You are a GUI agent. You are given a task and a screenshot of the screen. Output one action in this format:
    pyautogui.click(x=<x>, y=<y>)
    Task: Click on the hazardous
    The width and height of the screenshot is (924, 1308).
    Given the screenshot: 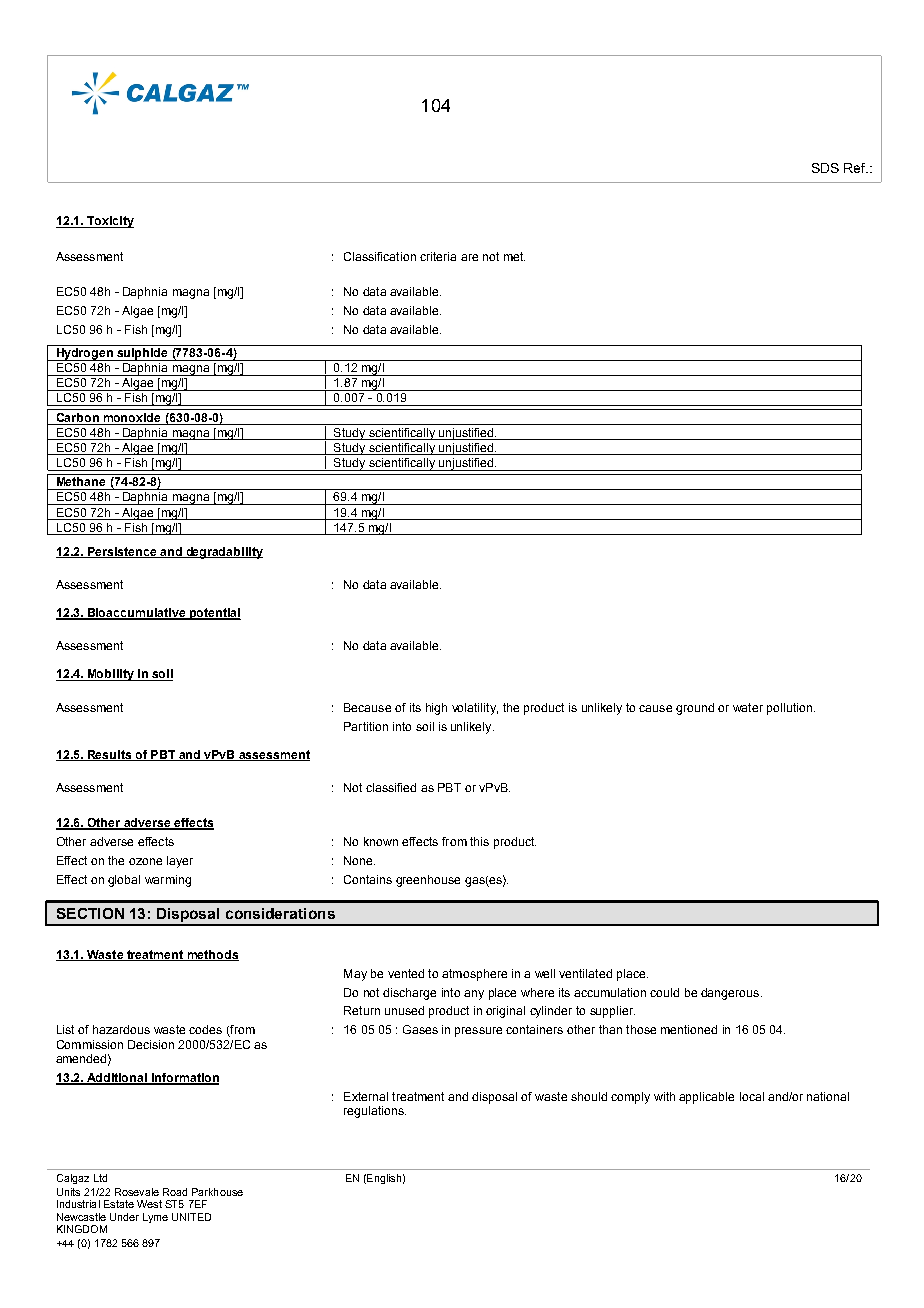 What is the action you would take?
    pyautogui.click(x=121, y=1029)
